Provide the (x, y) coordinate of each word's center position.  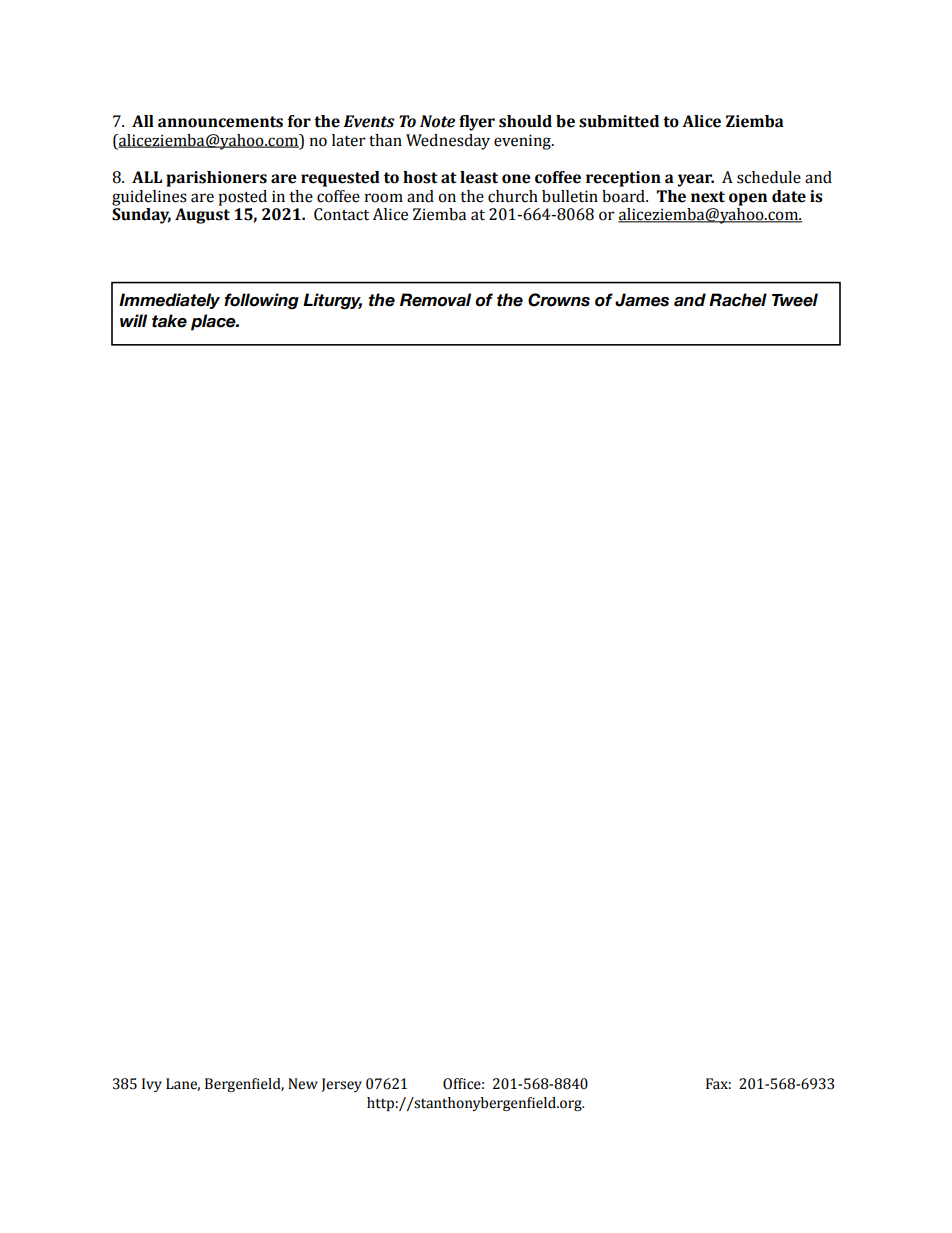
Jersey (341, 1085)
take (169, 321)
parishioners (216, 179)
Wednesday (448, 142)
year (696, 180)
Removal (435, 300)
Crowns (559, 300)
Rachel (738, 300)
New (303, 1084)
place (214, 322)
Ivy (152, 1085)
